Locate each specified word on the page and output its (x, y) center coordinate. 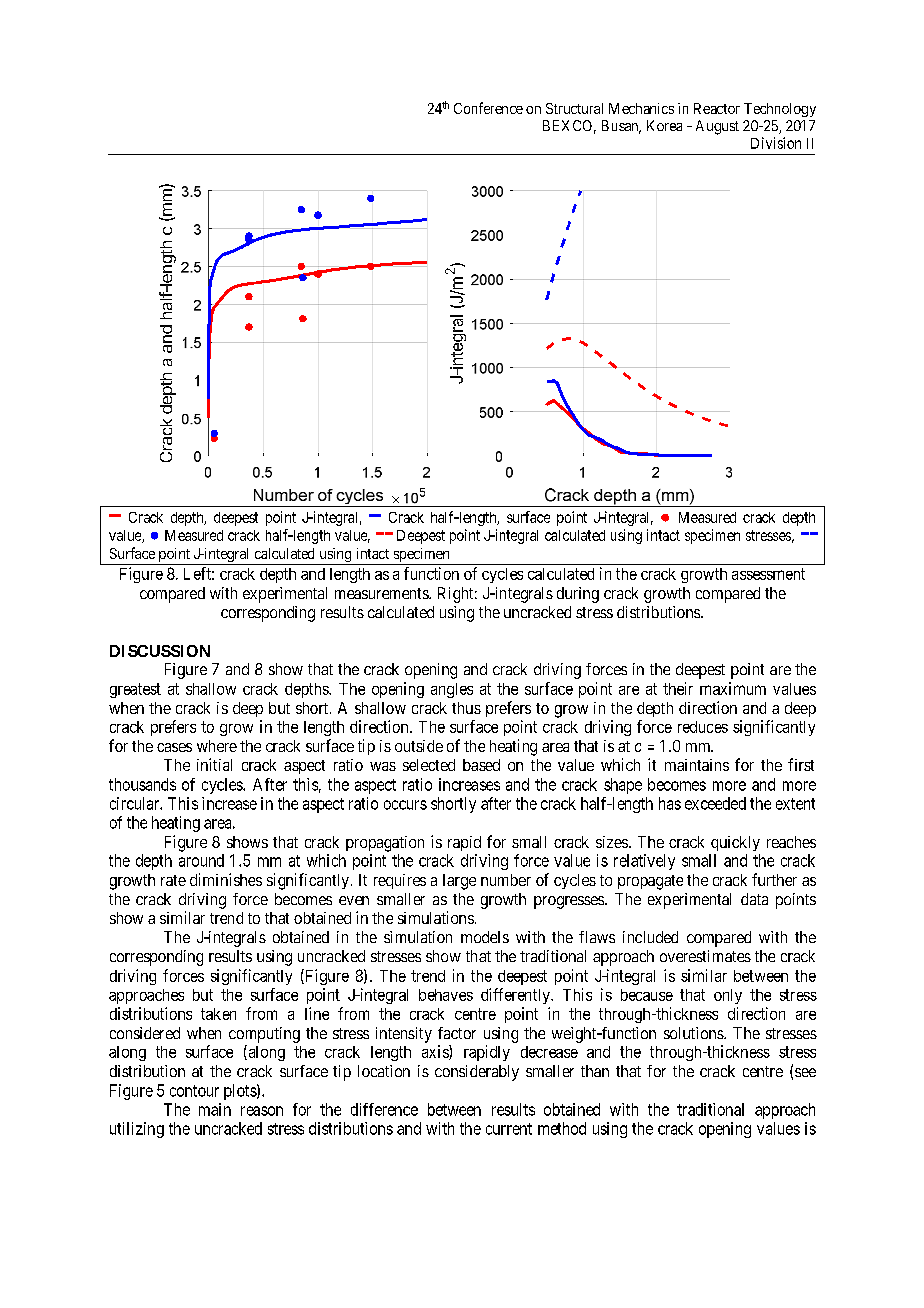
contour (194, 1091)
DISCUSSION (160, 651)
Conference (488, 108)
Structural (574, 108)
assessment (768, 574)
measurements (382, 593)
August (717, 127)
